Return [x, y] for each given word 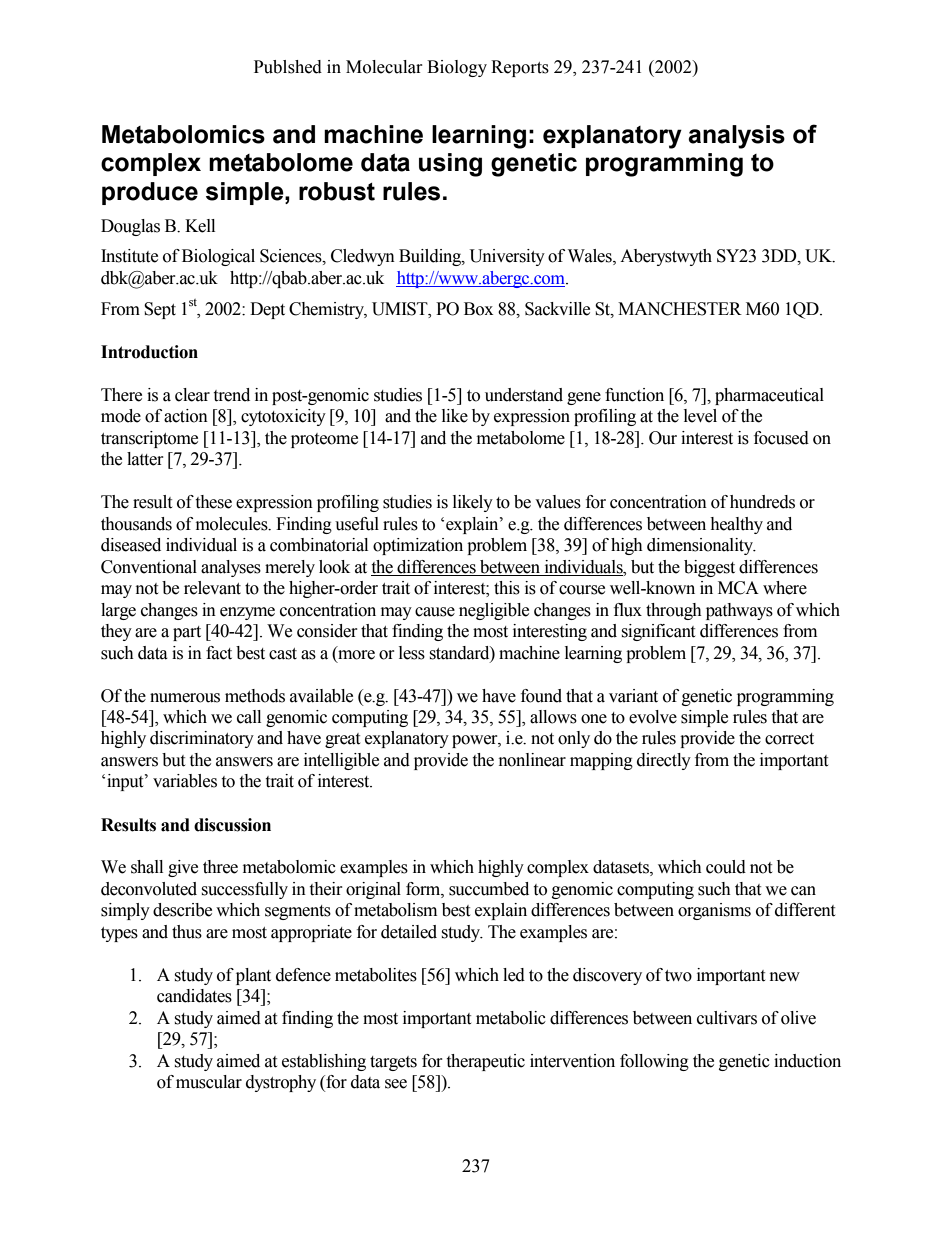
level [700, 416]
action [186, 416]
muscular [209, 1082]
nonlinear [532, 760]
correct [789, 739]
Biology [457, 68]
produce [150, 193]
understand [524, 395]
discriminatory [202, 739]
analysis [736, 137]
